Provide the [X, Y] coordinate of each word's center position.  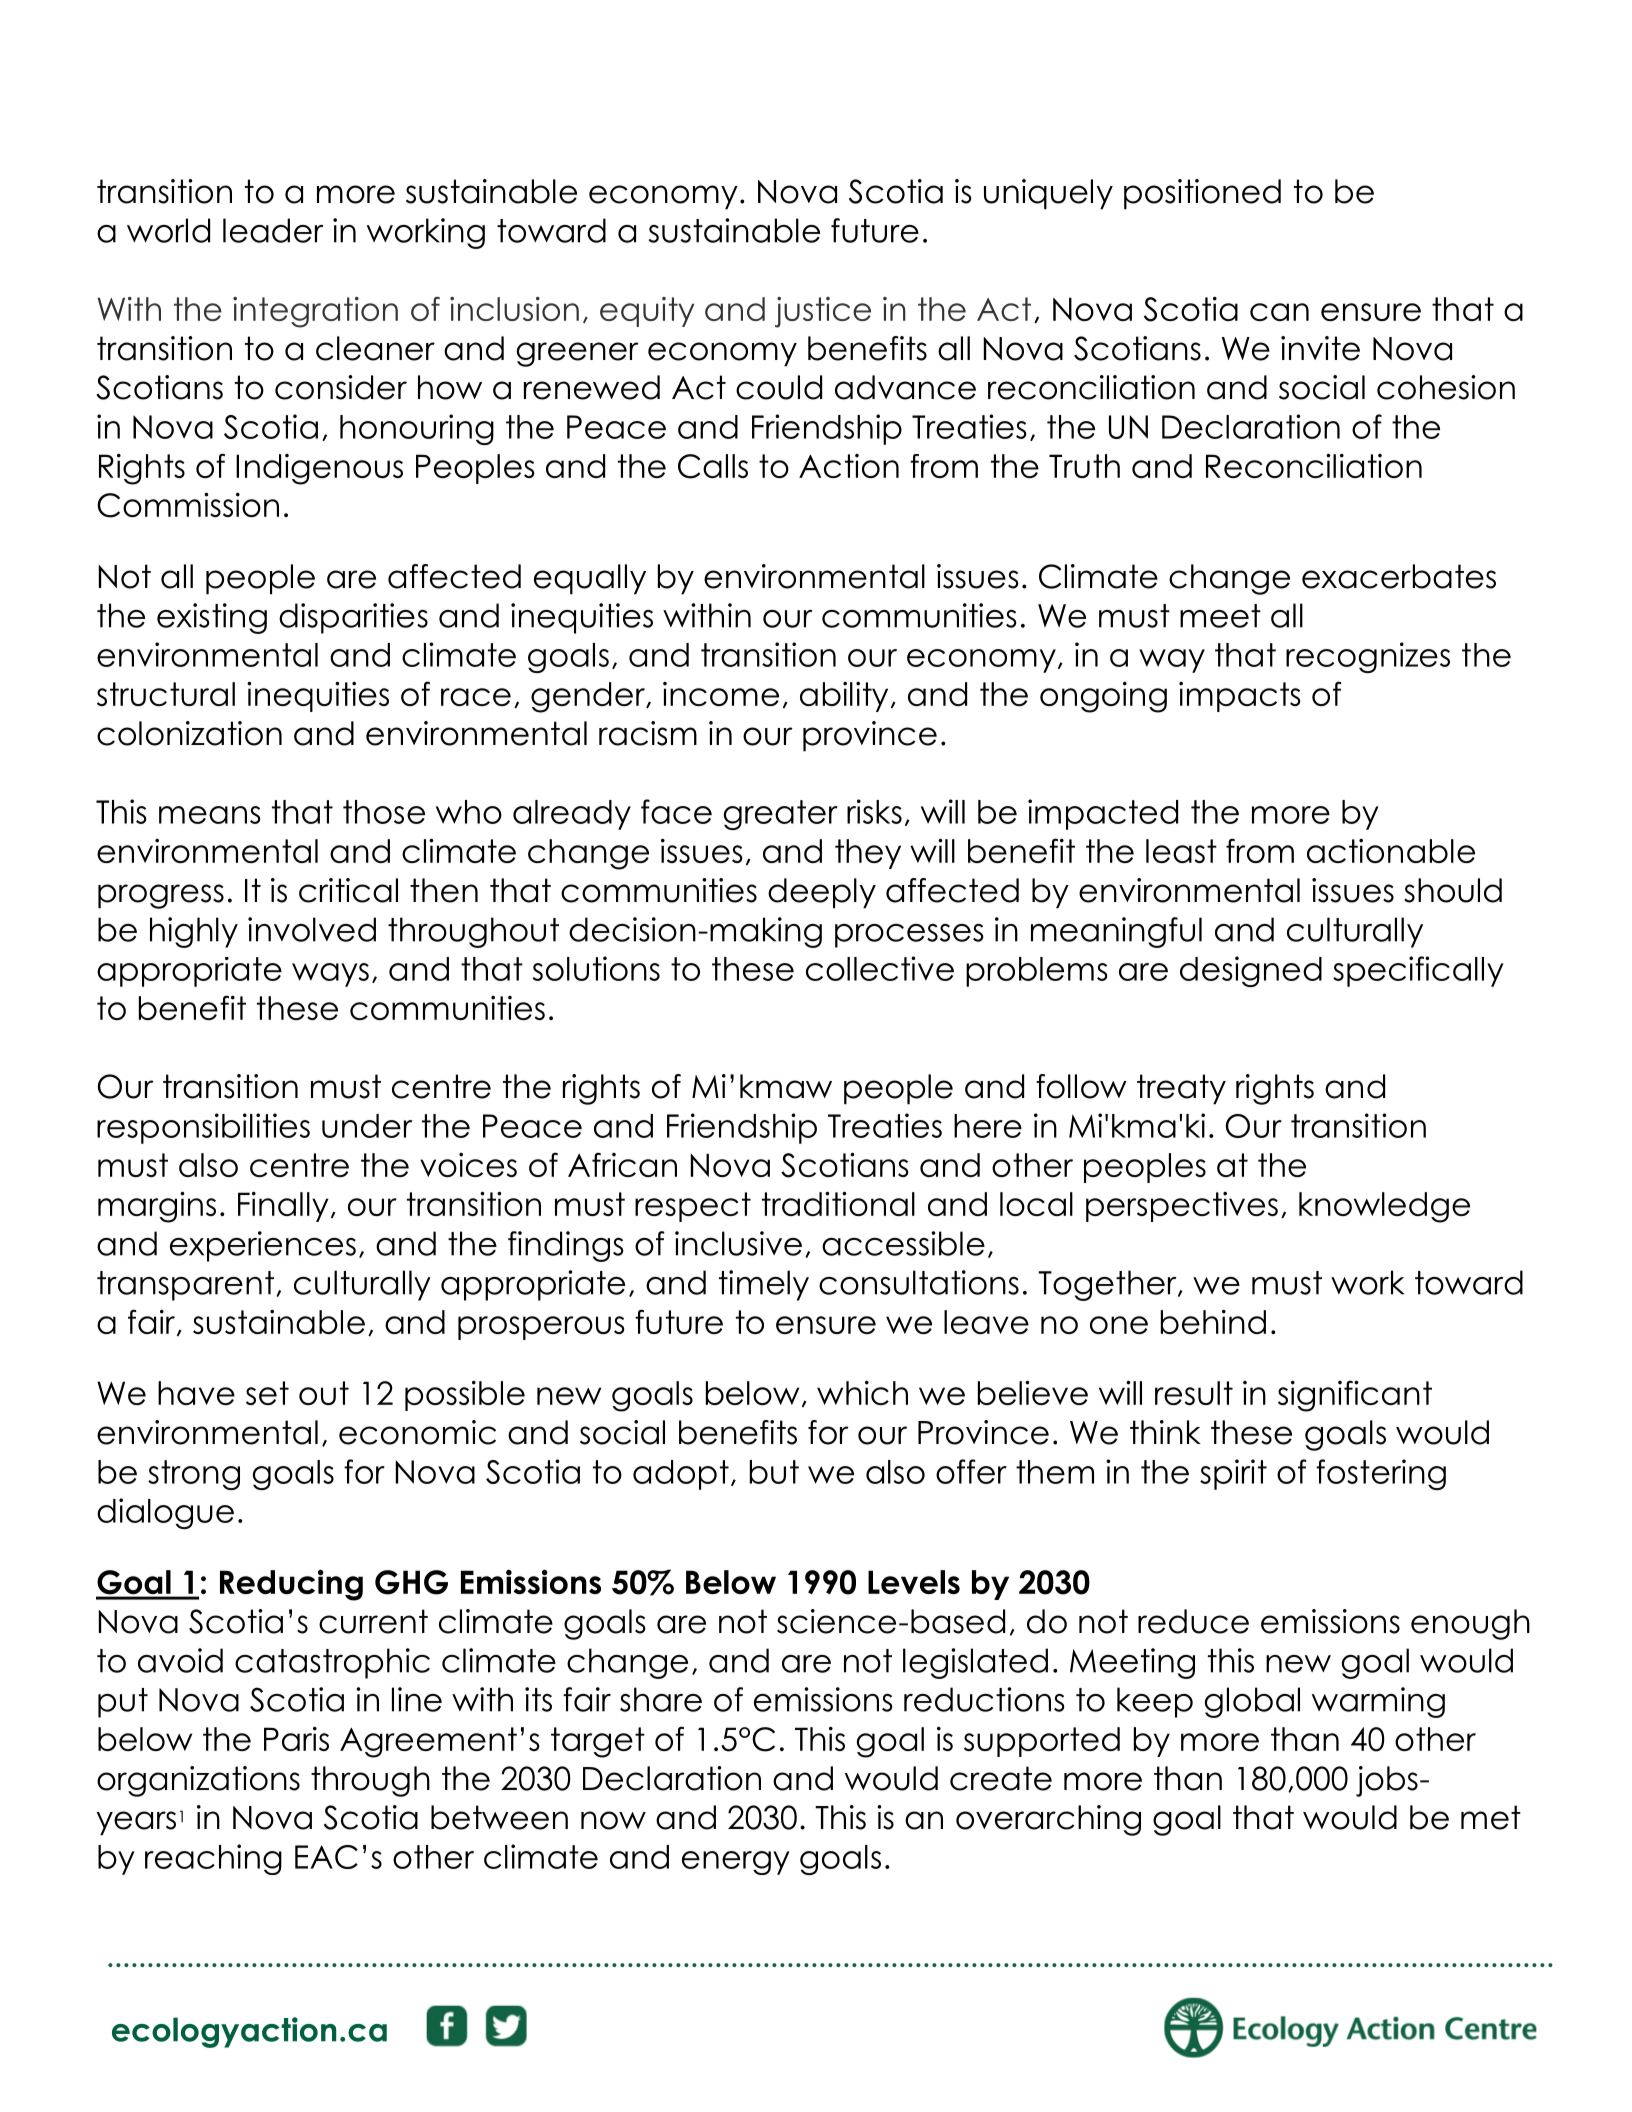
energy [736, 1863]
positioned [1202, 194]
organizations [198, 1781]
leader [273, 230]
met [1491, 1817]
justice [823, 312]
